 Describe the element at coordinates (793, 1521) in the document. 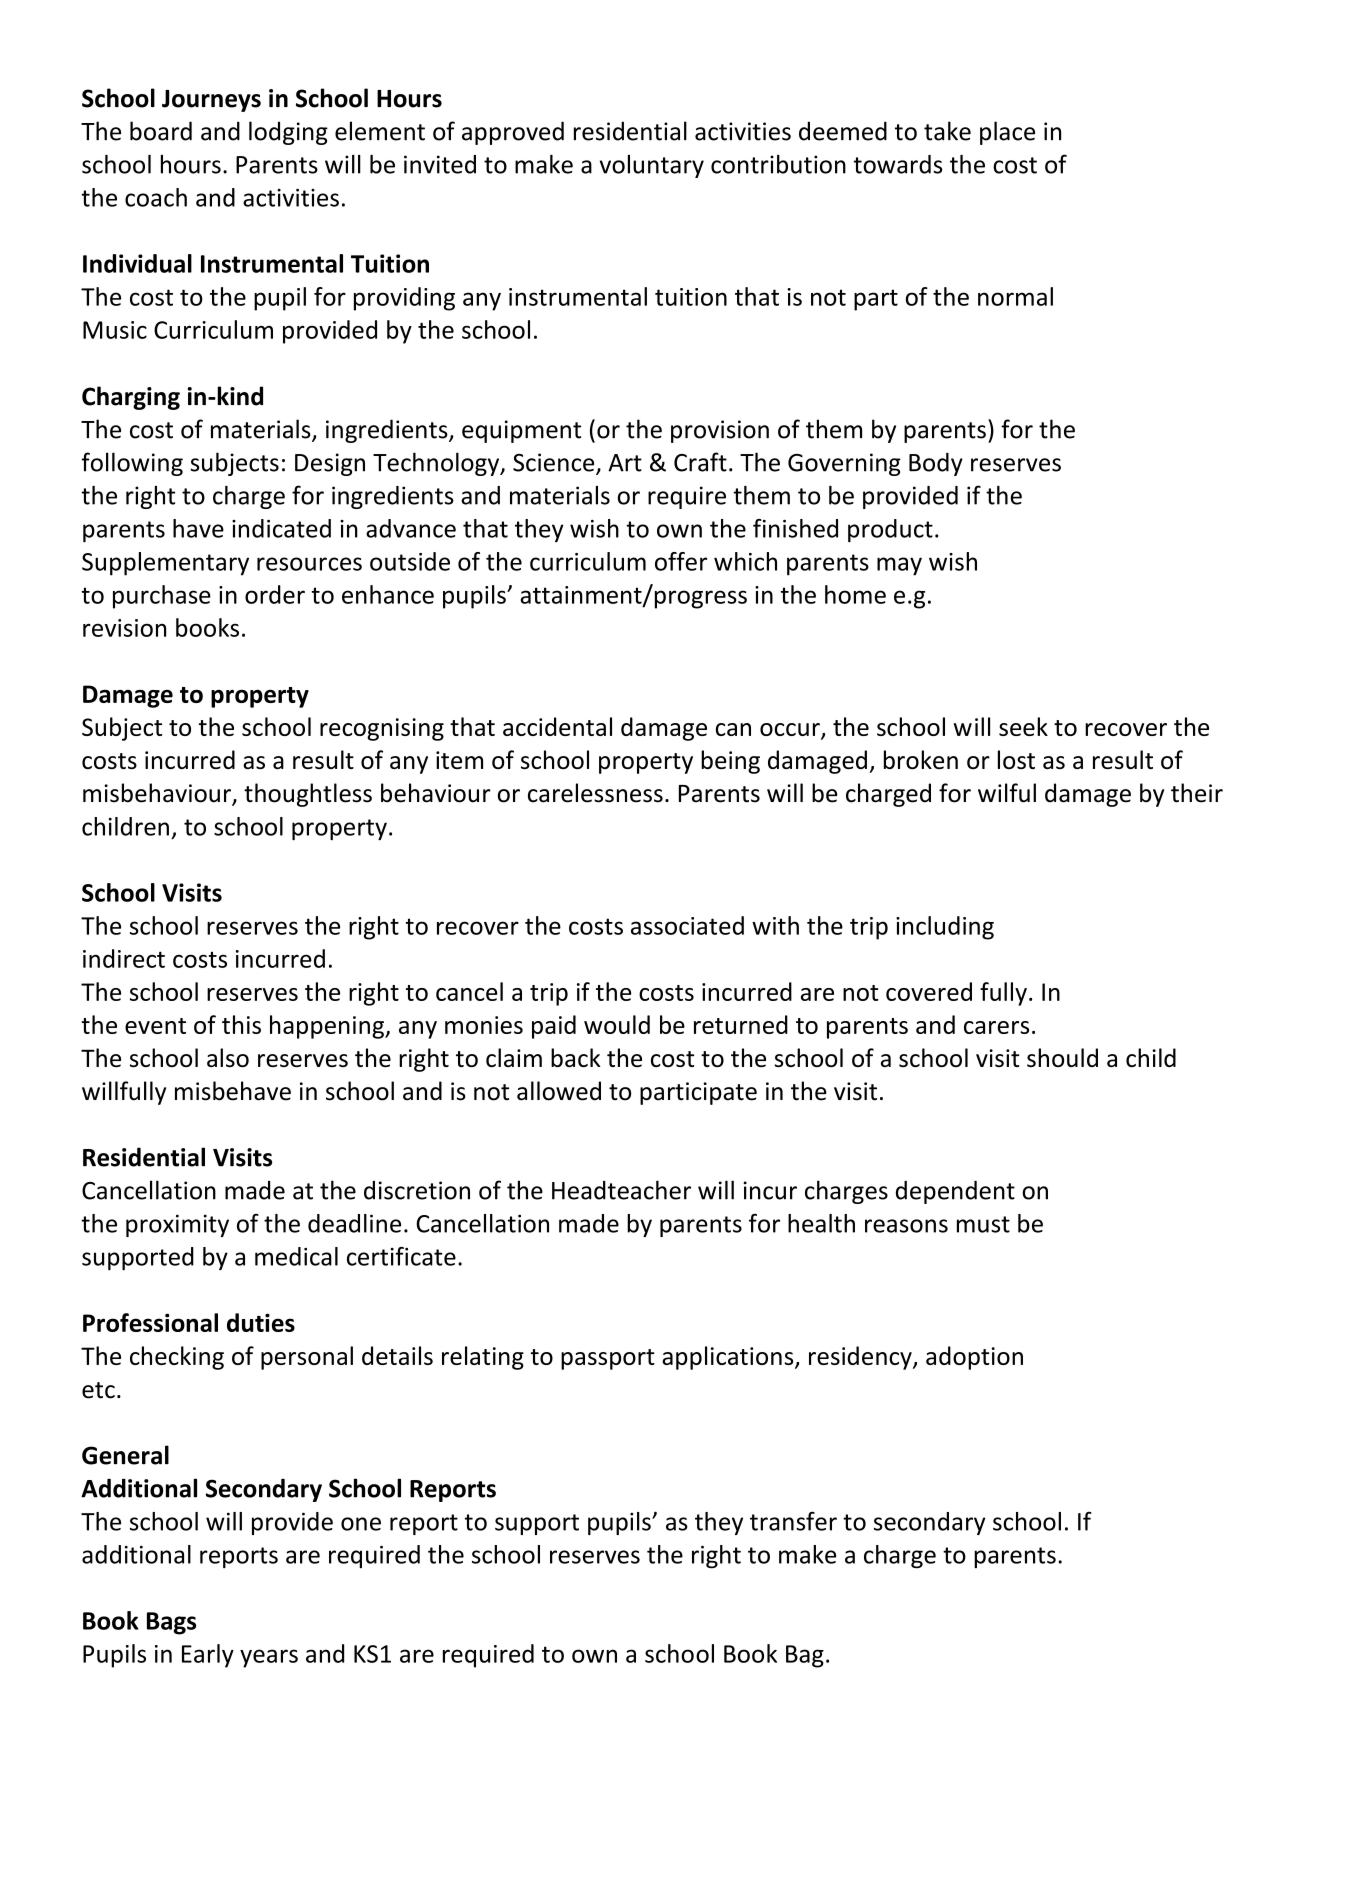

I see `transfer` at that location.
